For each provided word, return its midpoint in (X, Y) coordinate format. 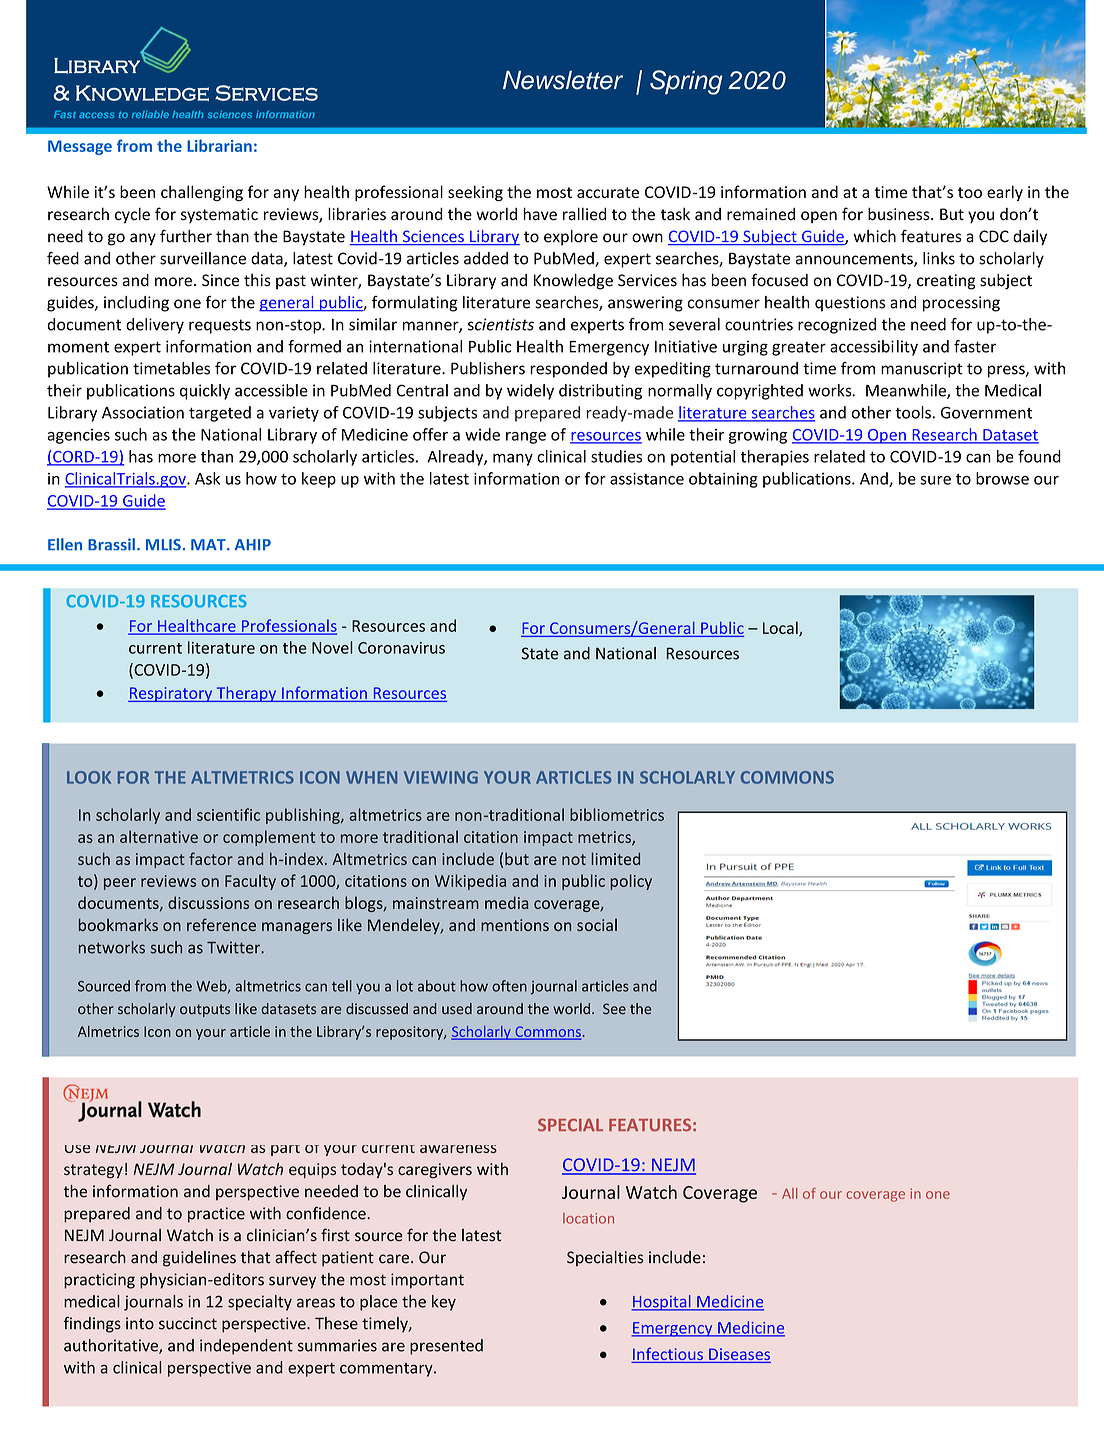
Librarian (219, 145)
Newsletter (563, 80)
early (1005, 193)
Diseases (739, 1355)
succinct (188, 1323)
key (444, 1303)
